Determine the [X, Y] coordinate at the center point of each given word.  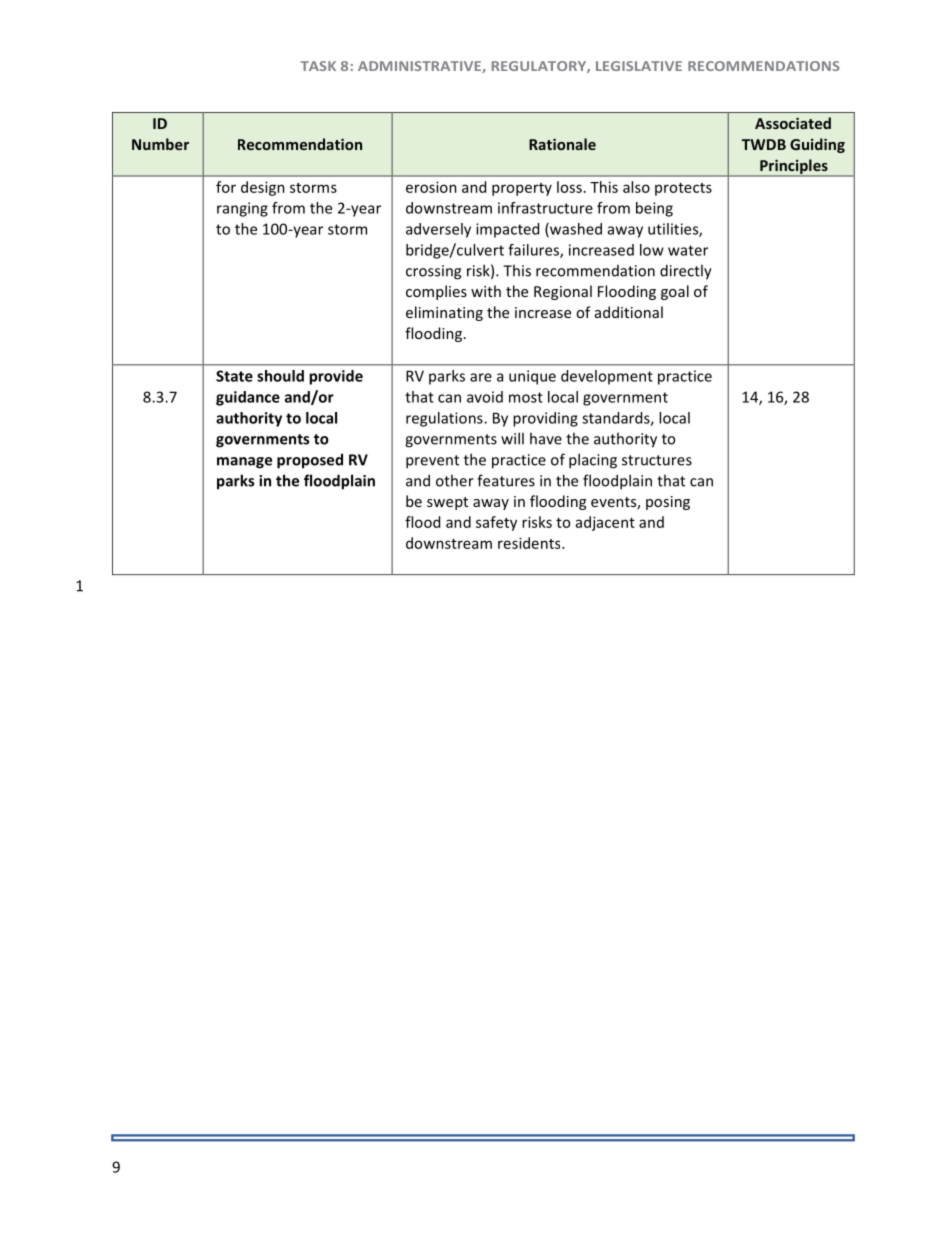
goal [675, 292]
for [226, 187]
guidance [248, 398]
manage [244, 463]
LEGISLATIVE [639, 66]
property [522, 189]
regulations [445, 419]
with [486, 291]
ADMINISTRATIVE [420, 67]
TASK [318, 66]
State [234, 376]
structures [657, 460]
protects [683, 189]
